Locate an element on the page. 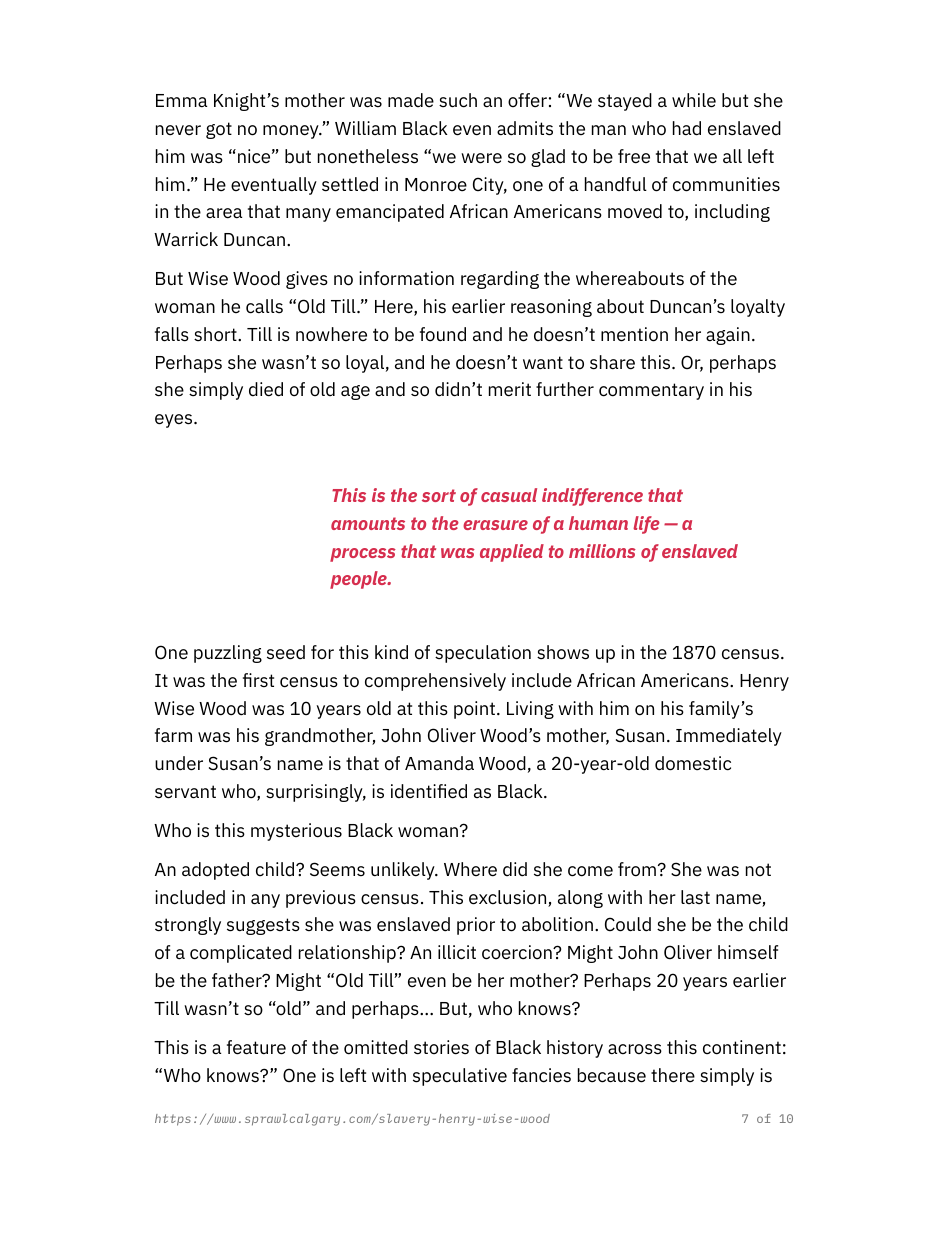  puzzling is located at coordinates (228, 654).
